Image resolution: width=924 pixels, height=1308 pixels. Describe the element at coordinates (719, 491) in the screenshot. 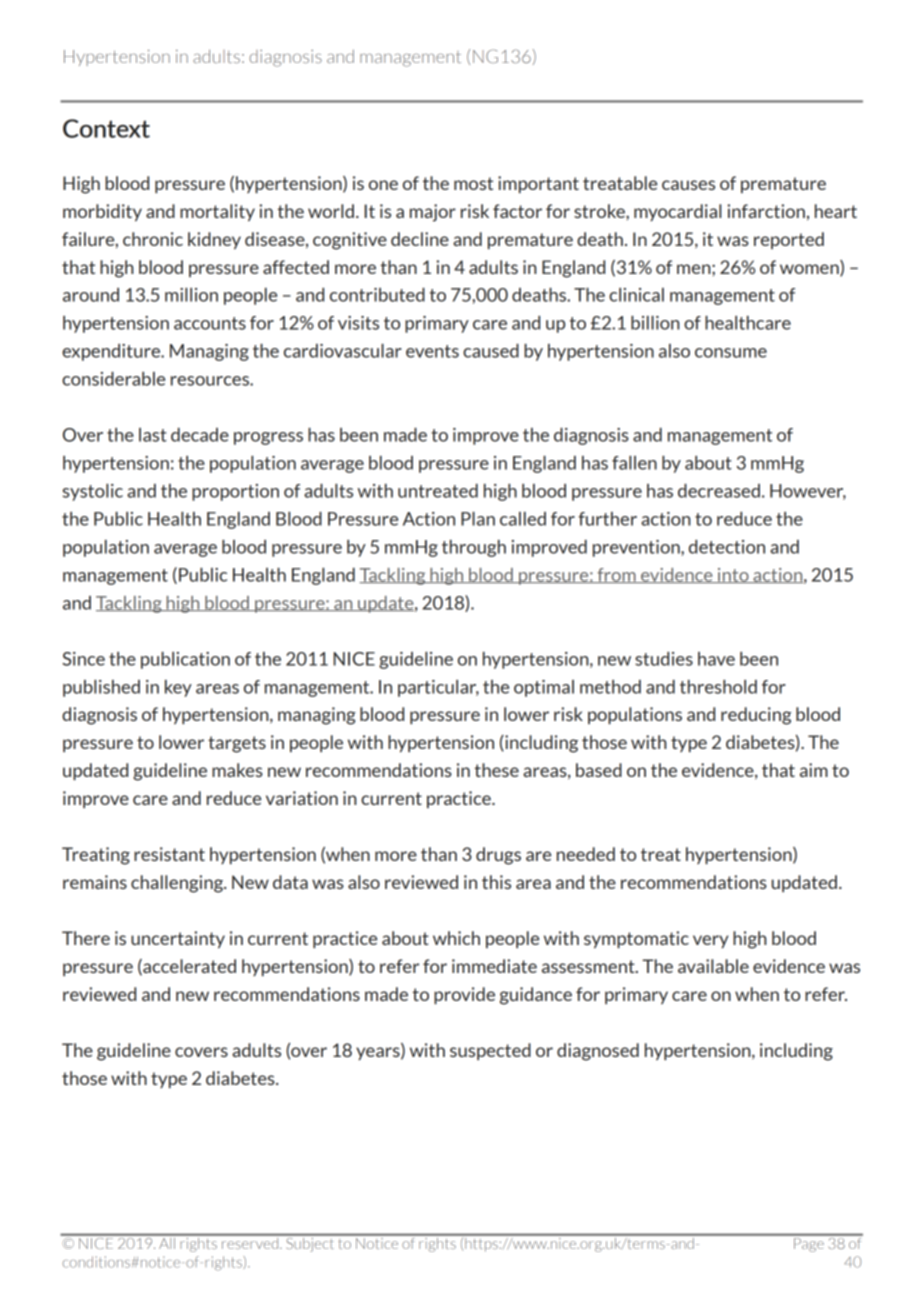

I see `decreased` at that location.
